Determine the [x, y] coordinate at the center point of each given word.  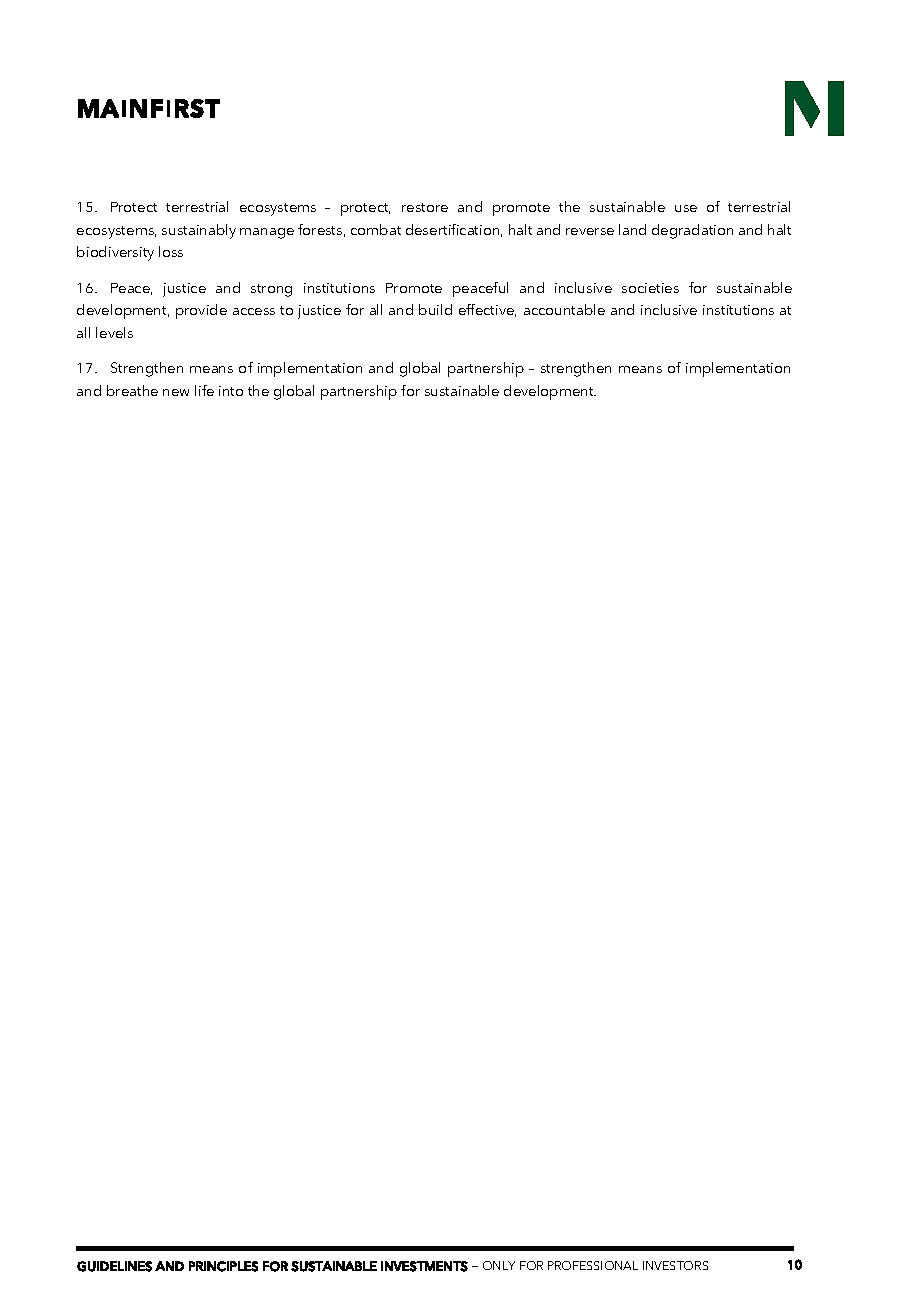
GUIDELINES [114, 1266]
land [632, 229]
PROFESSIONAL [593, 1265]
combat [376, 229]
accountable [564, 309]
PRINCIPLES [223, 1266]
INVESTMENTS [424, 1266]
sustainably [199, 231]
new [176, 392]
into [231, 391]
